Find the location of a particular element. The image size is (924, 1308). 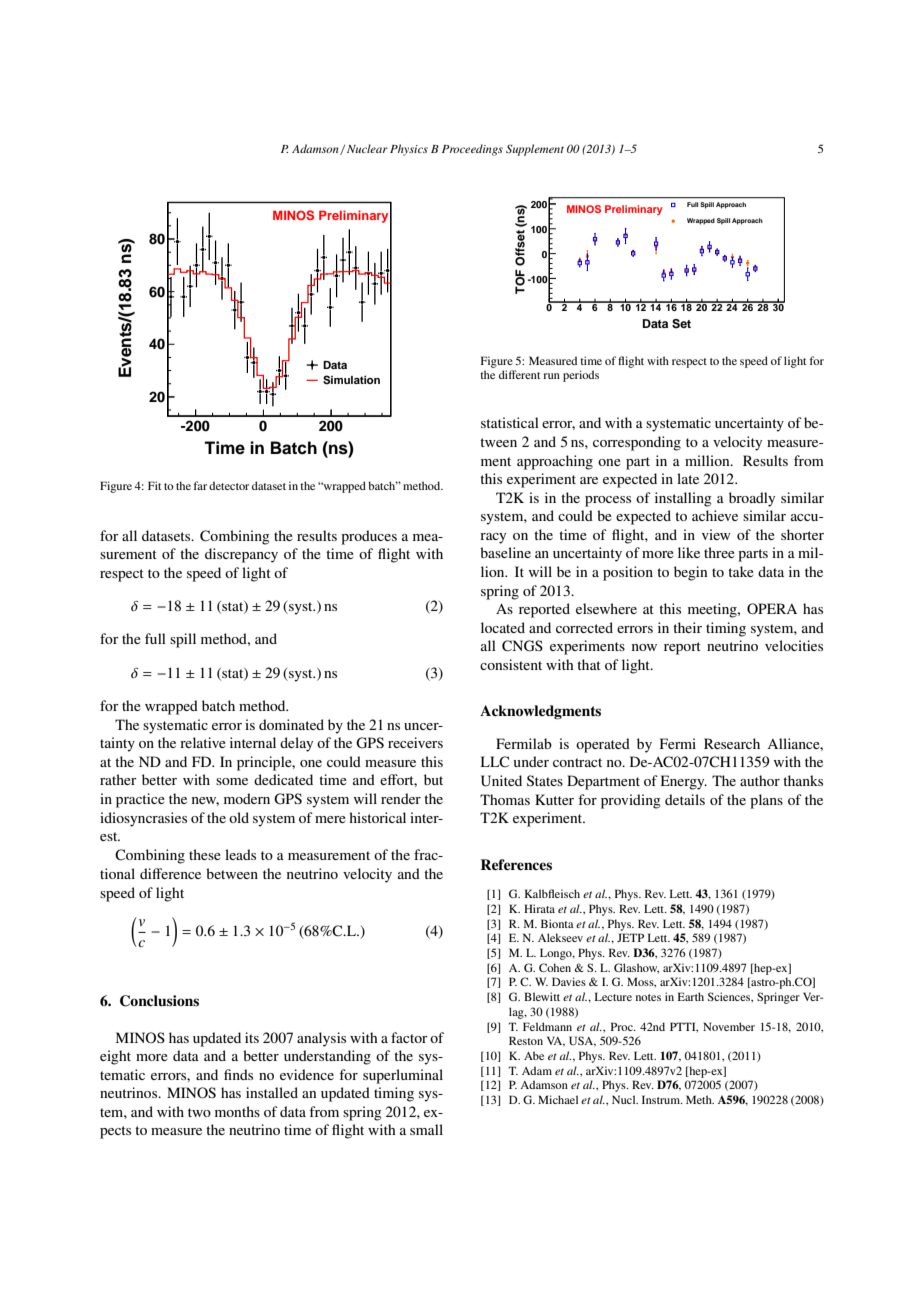

two is located at coordinates (199, 1112).
